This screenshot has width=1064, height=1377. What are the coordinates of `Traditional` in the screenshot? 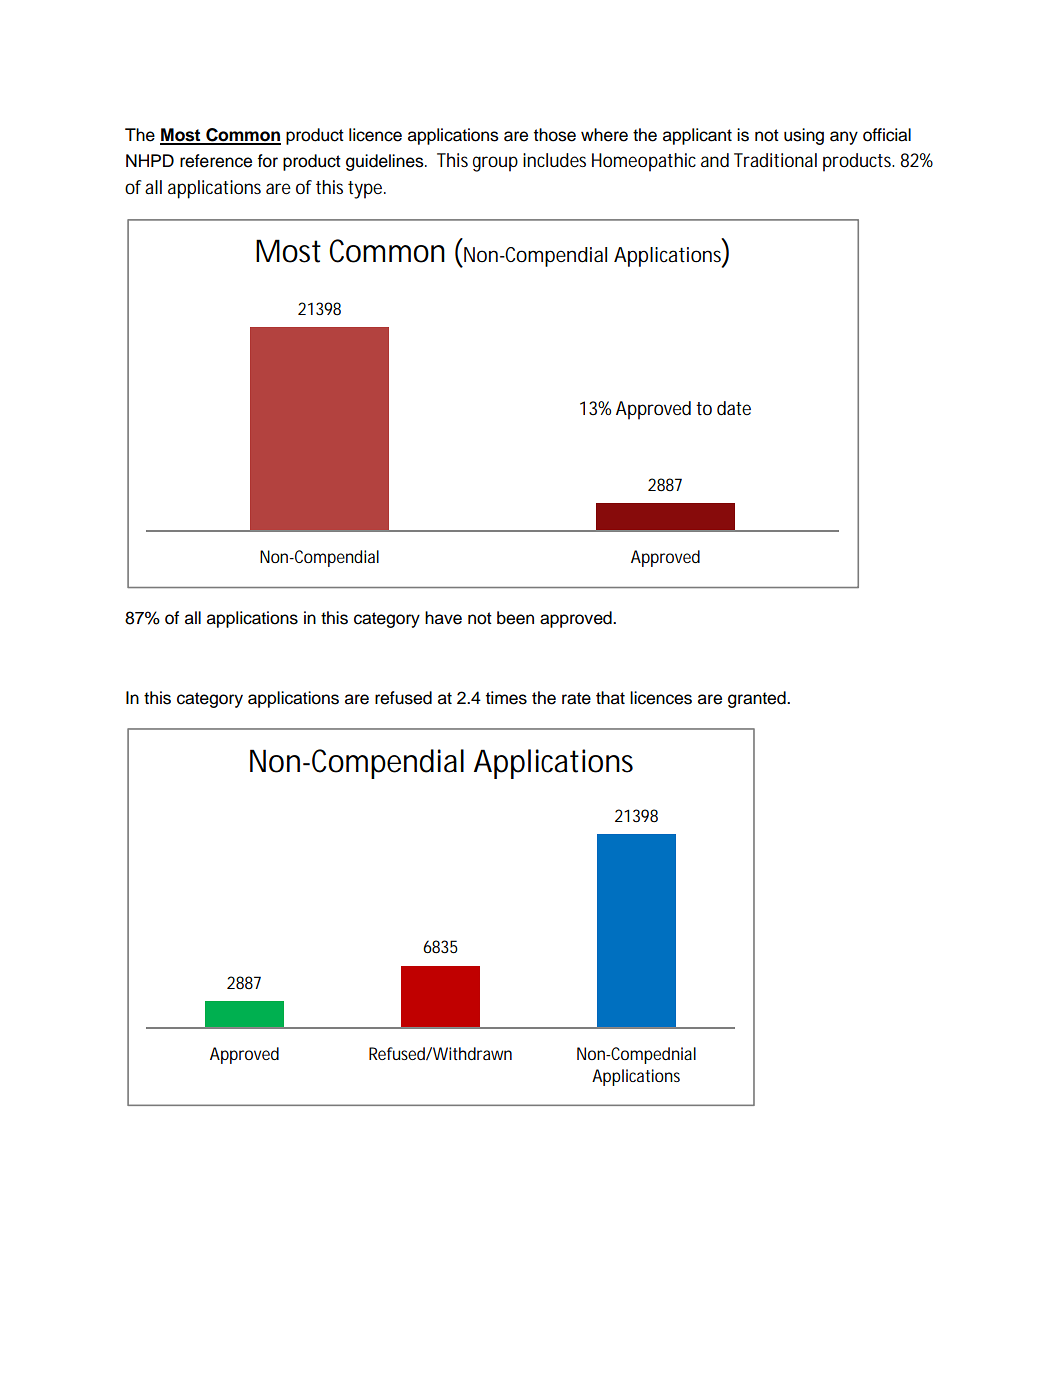 It's located at (775, 160).
